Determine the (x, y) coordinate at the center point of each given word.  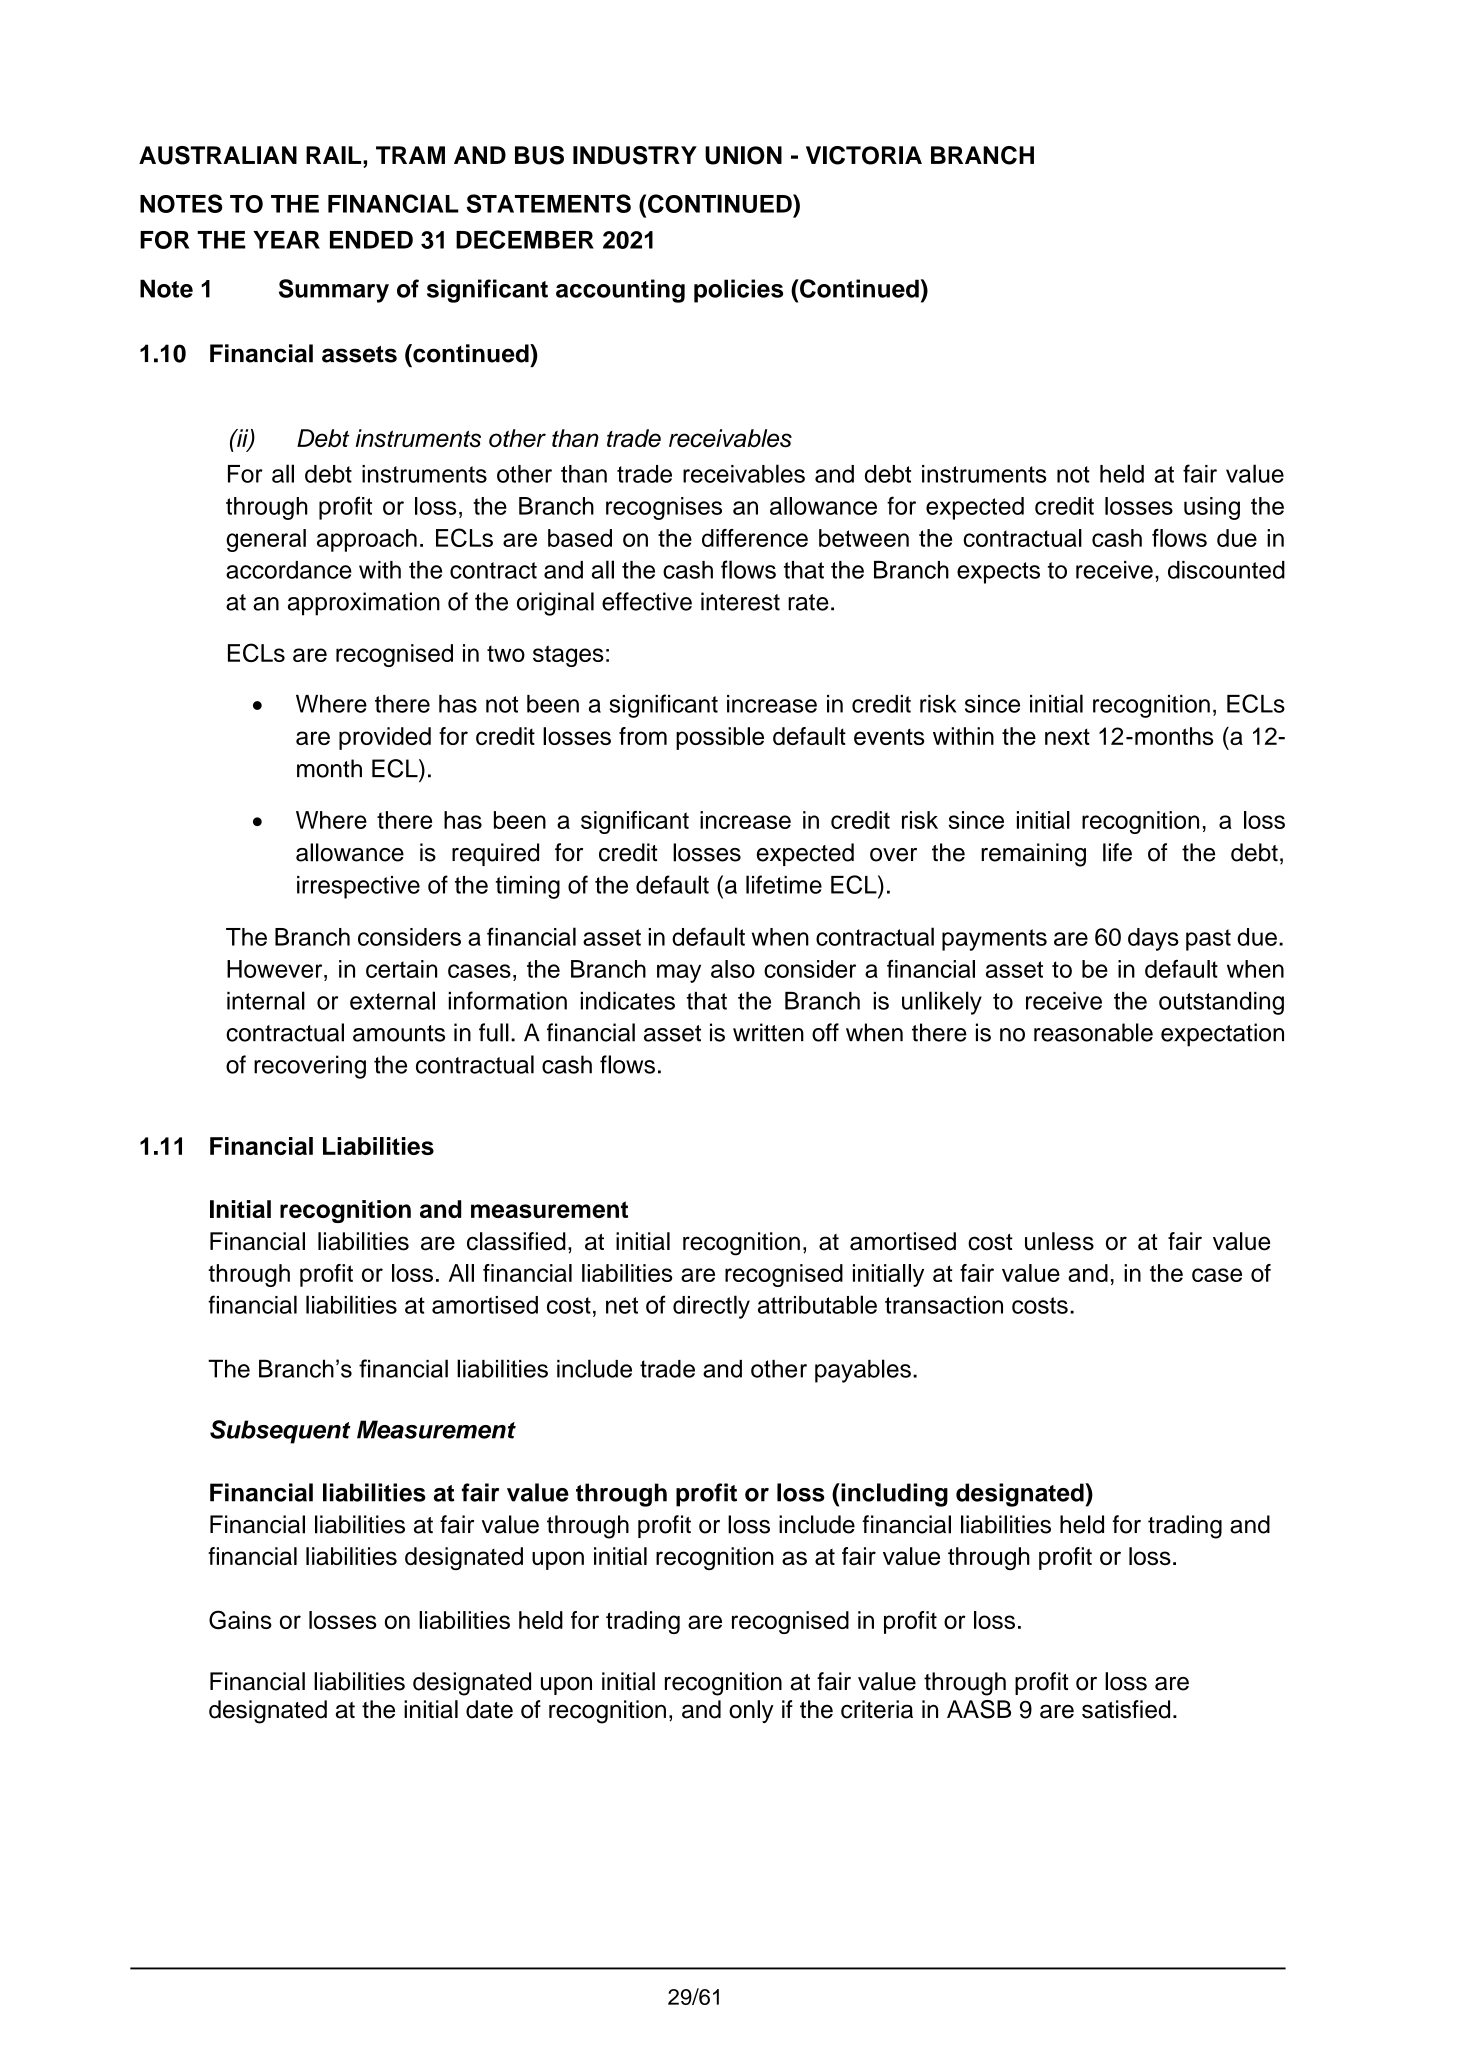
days (1153, 939)
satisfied (1126, 1709)
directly (711, 1307)
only (751, 1711)
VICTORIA (864, 155)
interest (740, 601)
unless (1059, 1241)
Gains (240, 1620)
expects (998, 573)
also (733, 969)
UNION (743, 155)
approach (367, 540)
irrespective (358, 887)
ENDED (371, 240)
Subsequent (280, 1432)
